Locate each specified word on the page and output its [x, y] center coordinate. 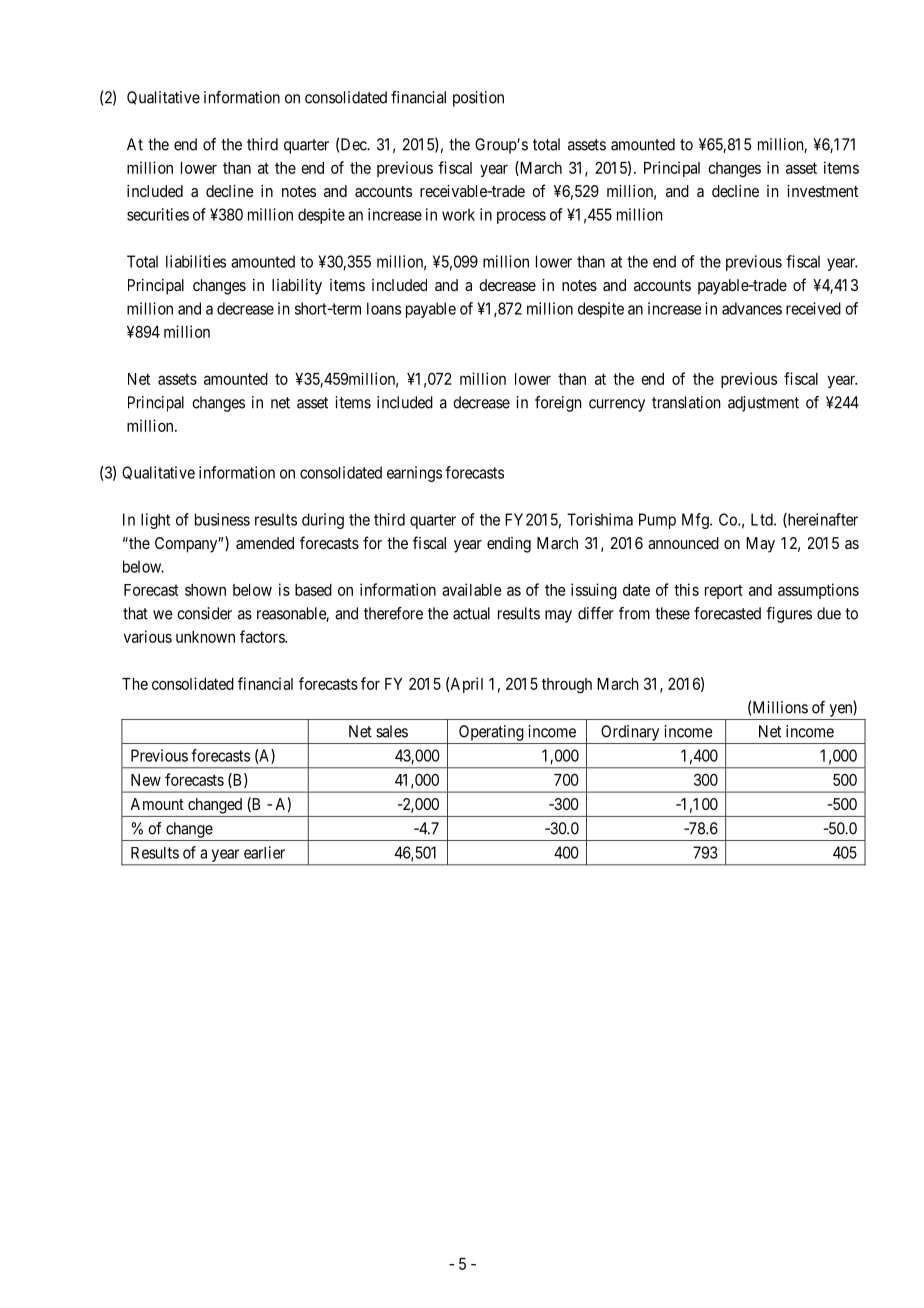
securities [158, 214]
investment [822, 191]
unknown [205, 637]
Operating [491, 733]
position [478, 99]
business [222, 519]
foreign [558, 404]
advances [752, 308]
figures [789, 615]
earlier [264, 852]
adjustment [763, 404]
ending [509, 545]
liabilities [196, 261]
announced [683, 543]
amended [265, 543]
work [458, 214]
